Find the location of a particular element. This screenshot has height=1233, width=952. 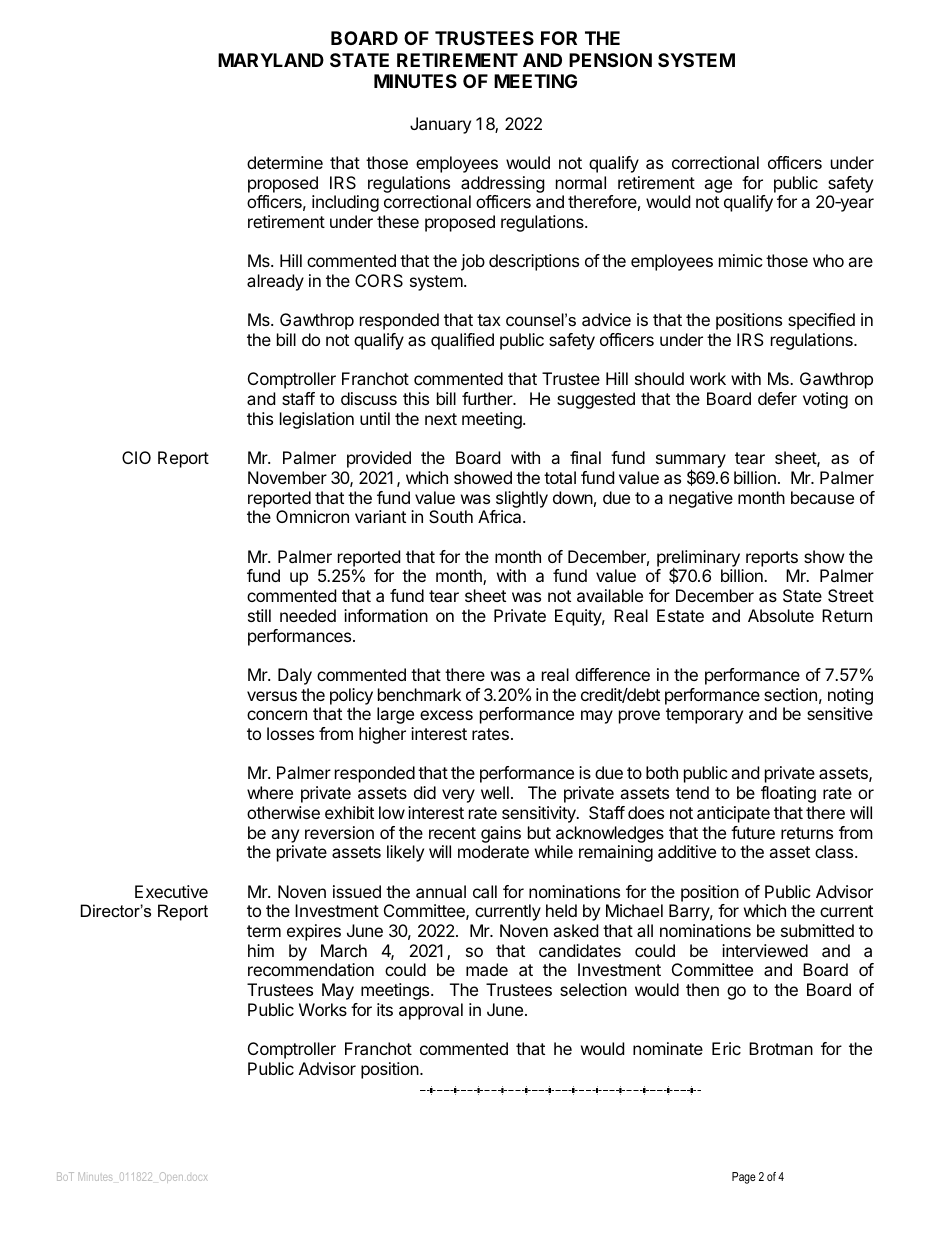

excess is located at coordinates (446, 715).
